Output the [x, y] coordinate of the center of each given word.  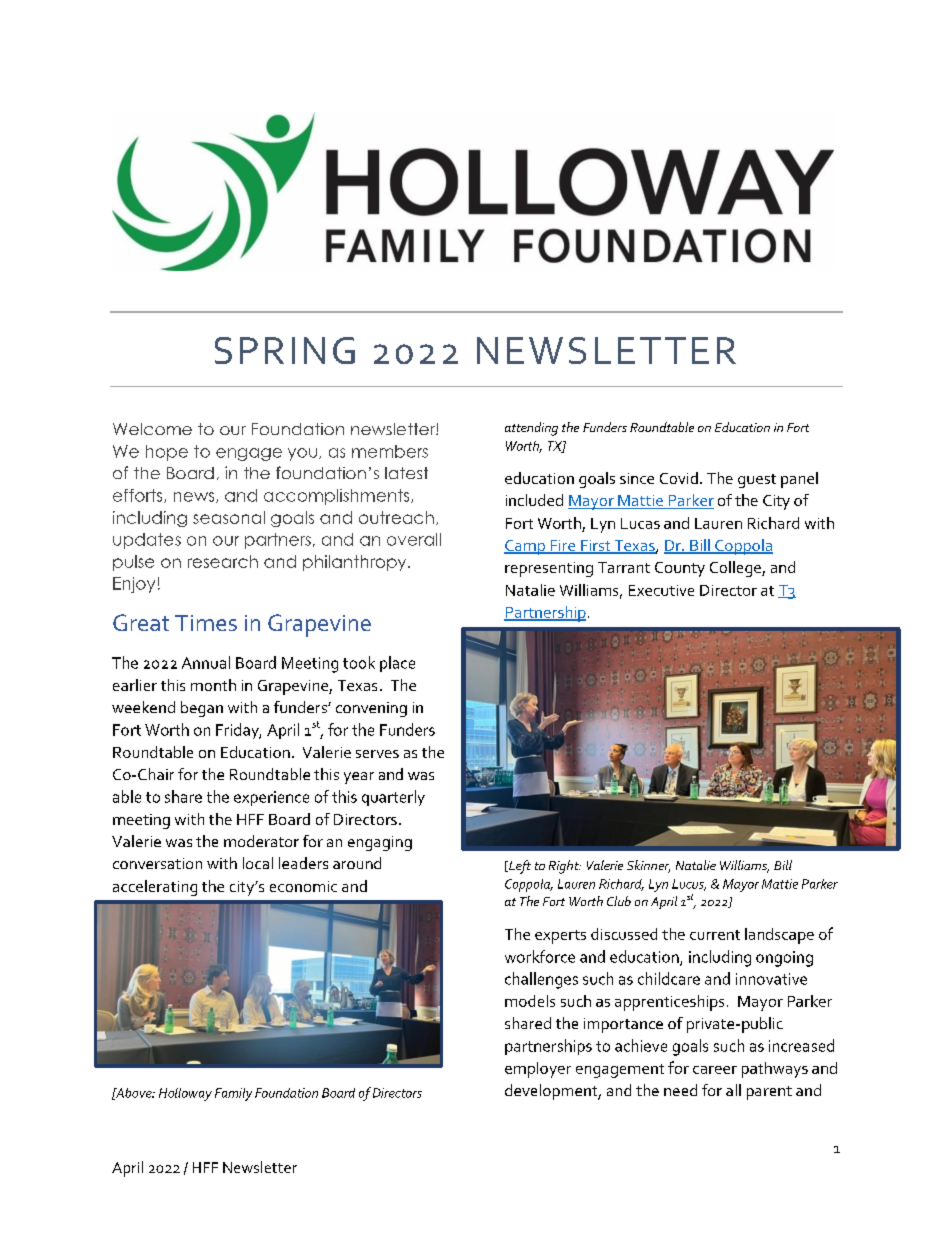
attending [531, 429]
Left [519, 867]
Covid [679, 478]
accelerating [155, 888]
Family [233, 1094]
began [202, 709]
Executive [661, 590]
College [736, 569]
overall [414, 539]
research [223, 561]
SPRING [285, 350]
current [715, 935]
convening [371, 709]
